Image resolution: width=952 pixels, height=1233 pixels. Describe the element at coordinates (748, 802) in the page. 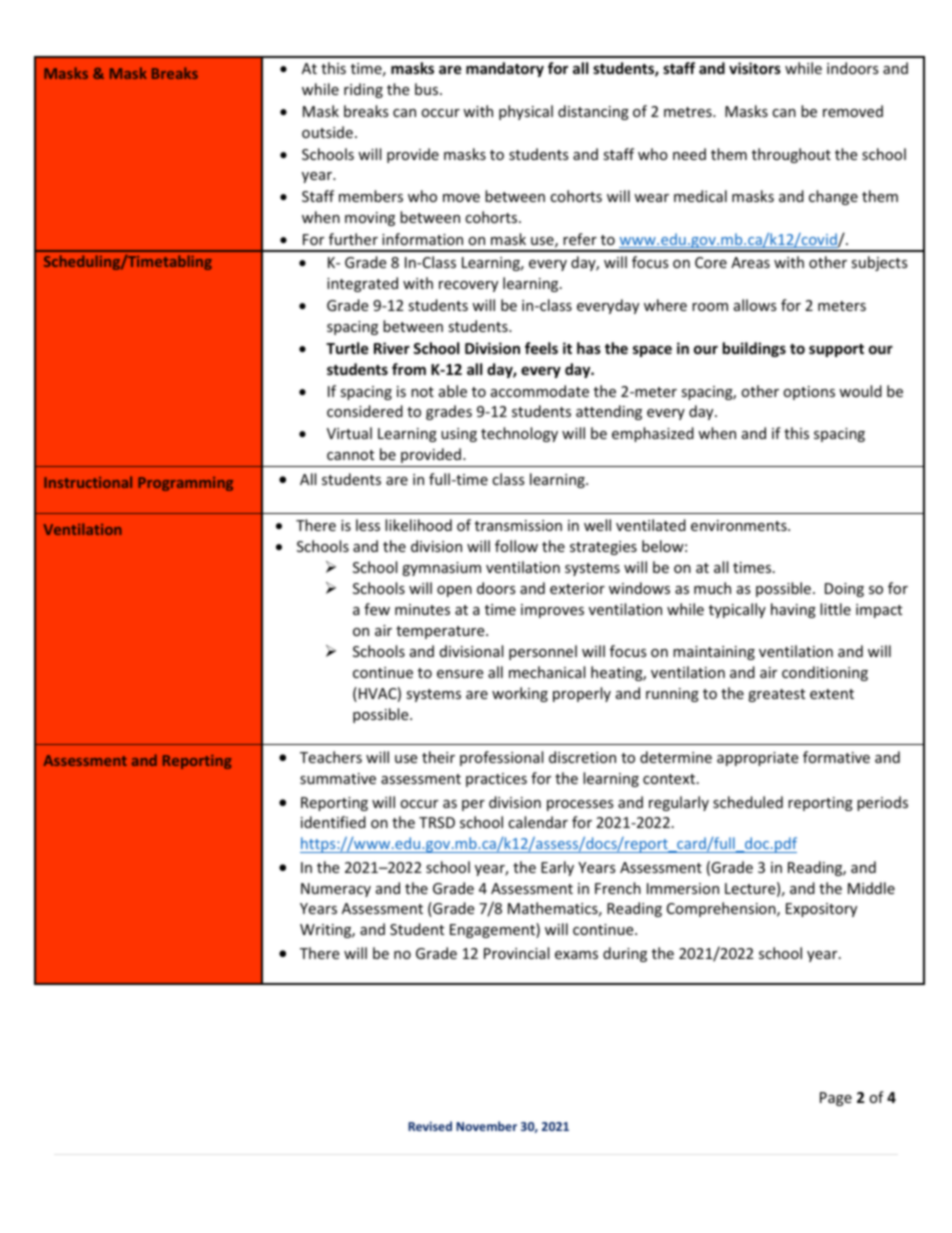

I see `scheduled` at that location.
